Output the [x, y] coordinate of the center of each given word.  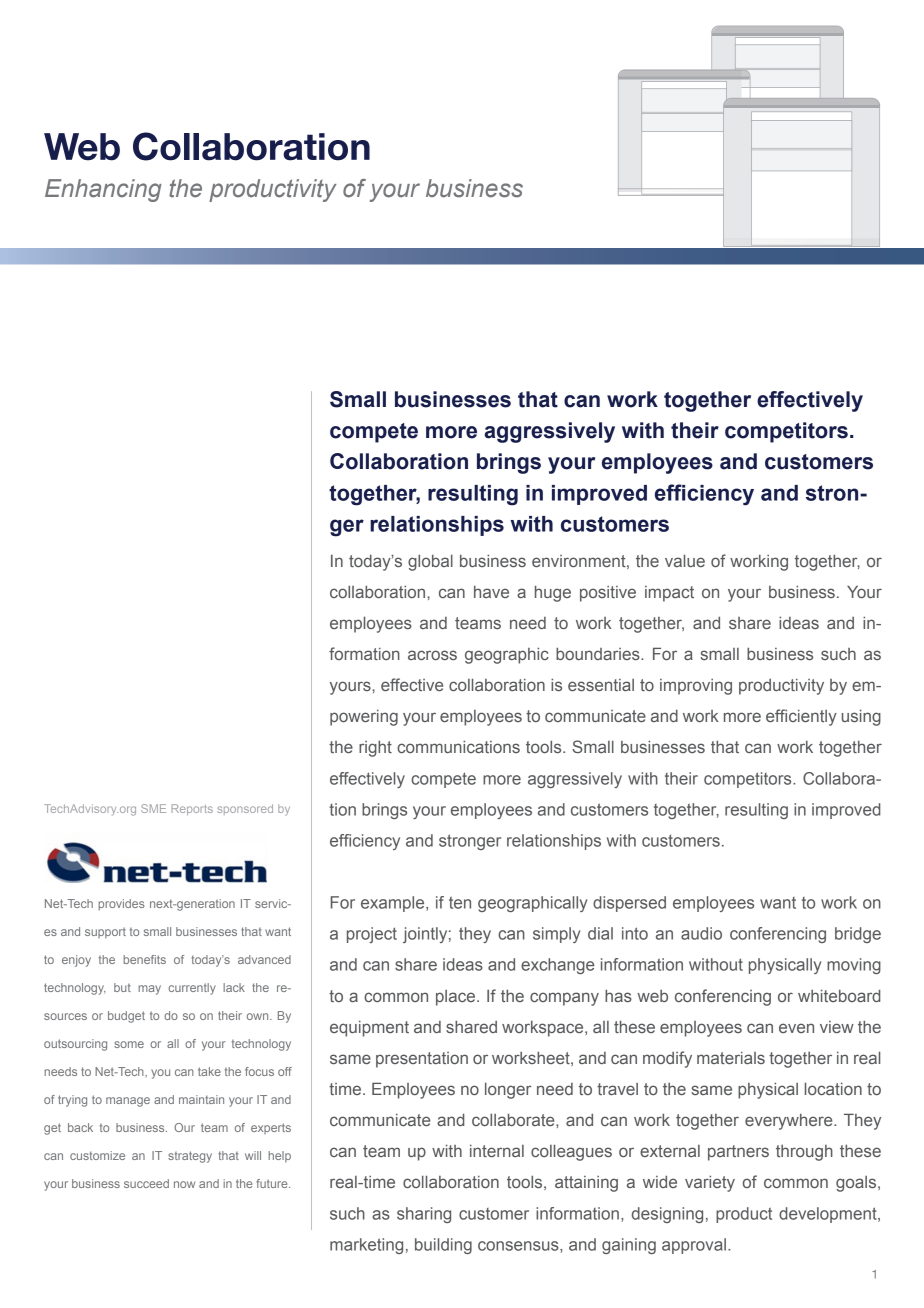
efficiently [801, 717]
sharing [424, 1215]
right [375, 748]
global [430, 562]
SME [153, 808]
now [184, 1184]
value [685, 560]
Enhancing [103, 190]
